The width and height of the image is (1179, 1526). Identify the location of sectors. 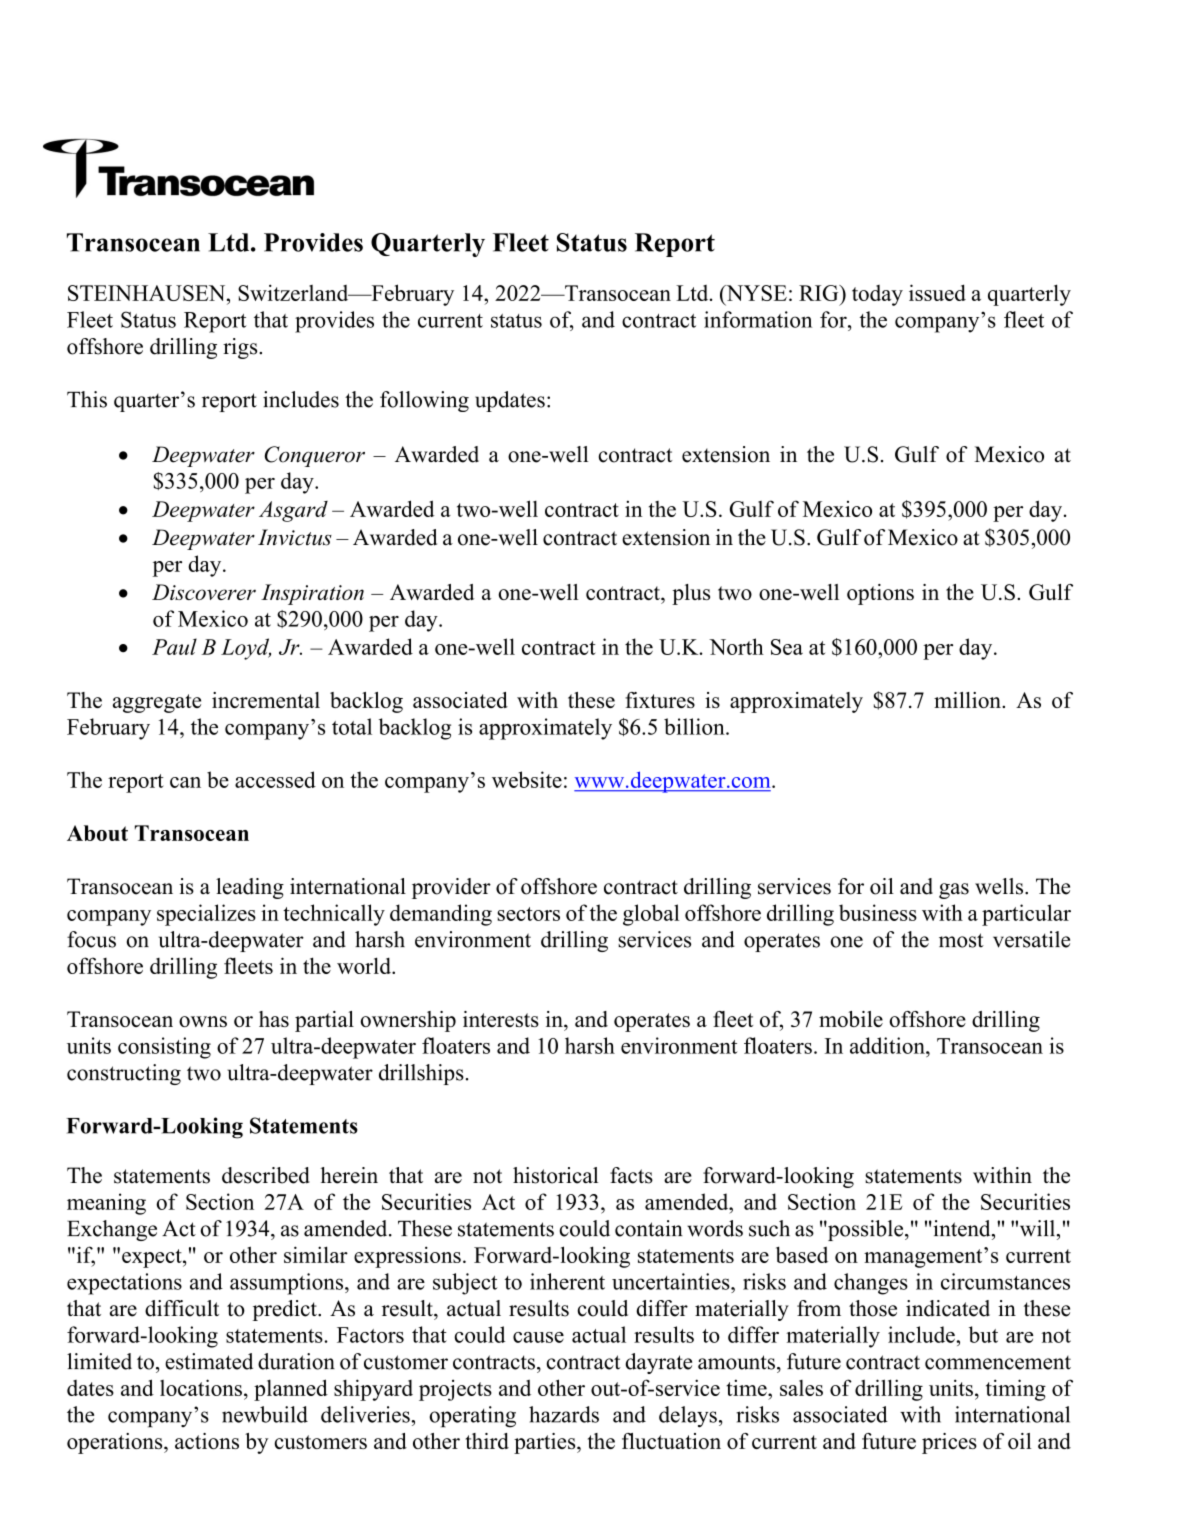
(528, 914).
